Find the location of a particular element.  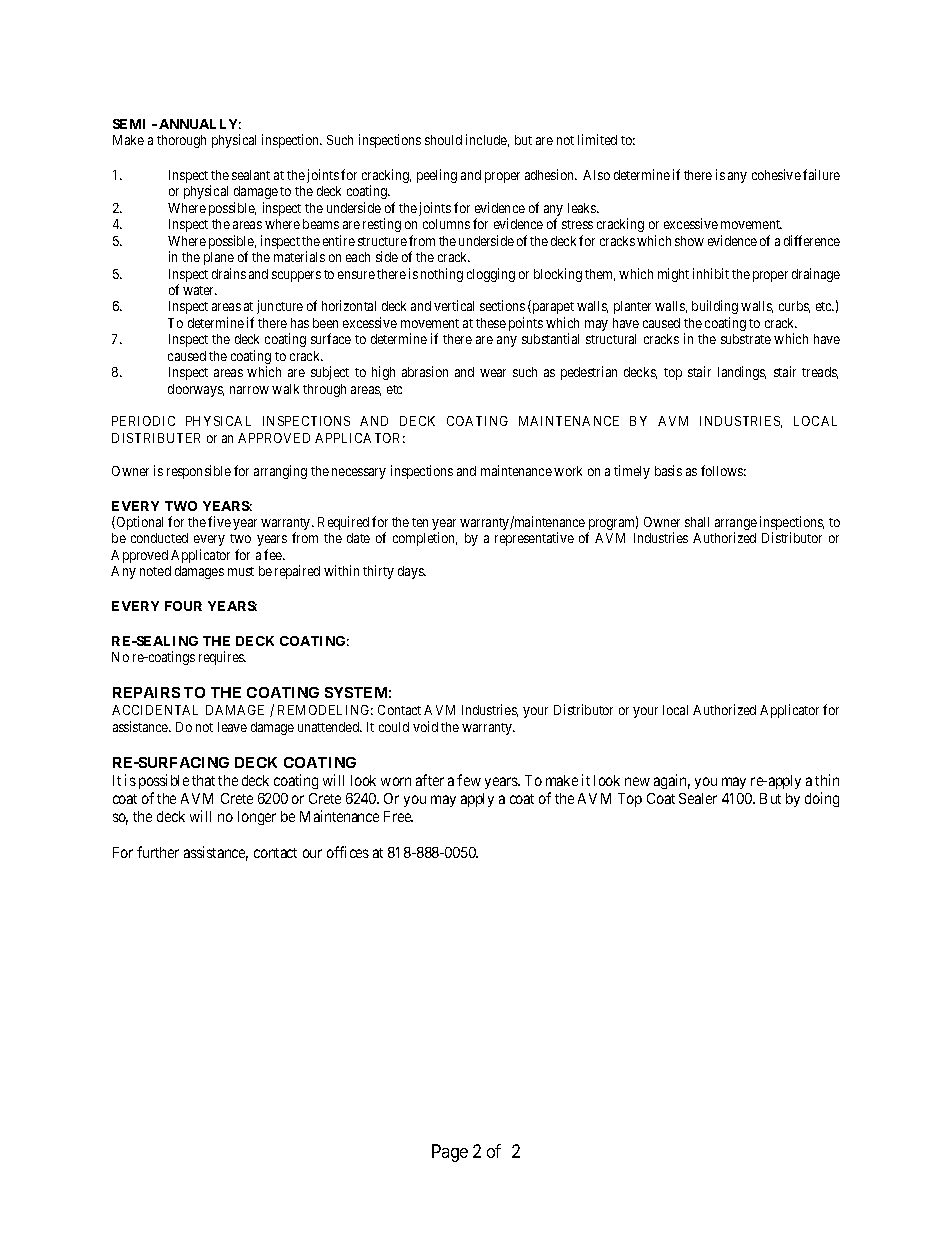

few is located at coordinates (469, 780).
